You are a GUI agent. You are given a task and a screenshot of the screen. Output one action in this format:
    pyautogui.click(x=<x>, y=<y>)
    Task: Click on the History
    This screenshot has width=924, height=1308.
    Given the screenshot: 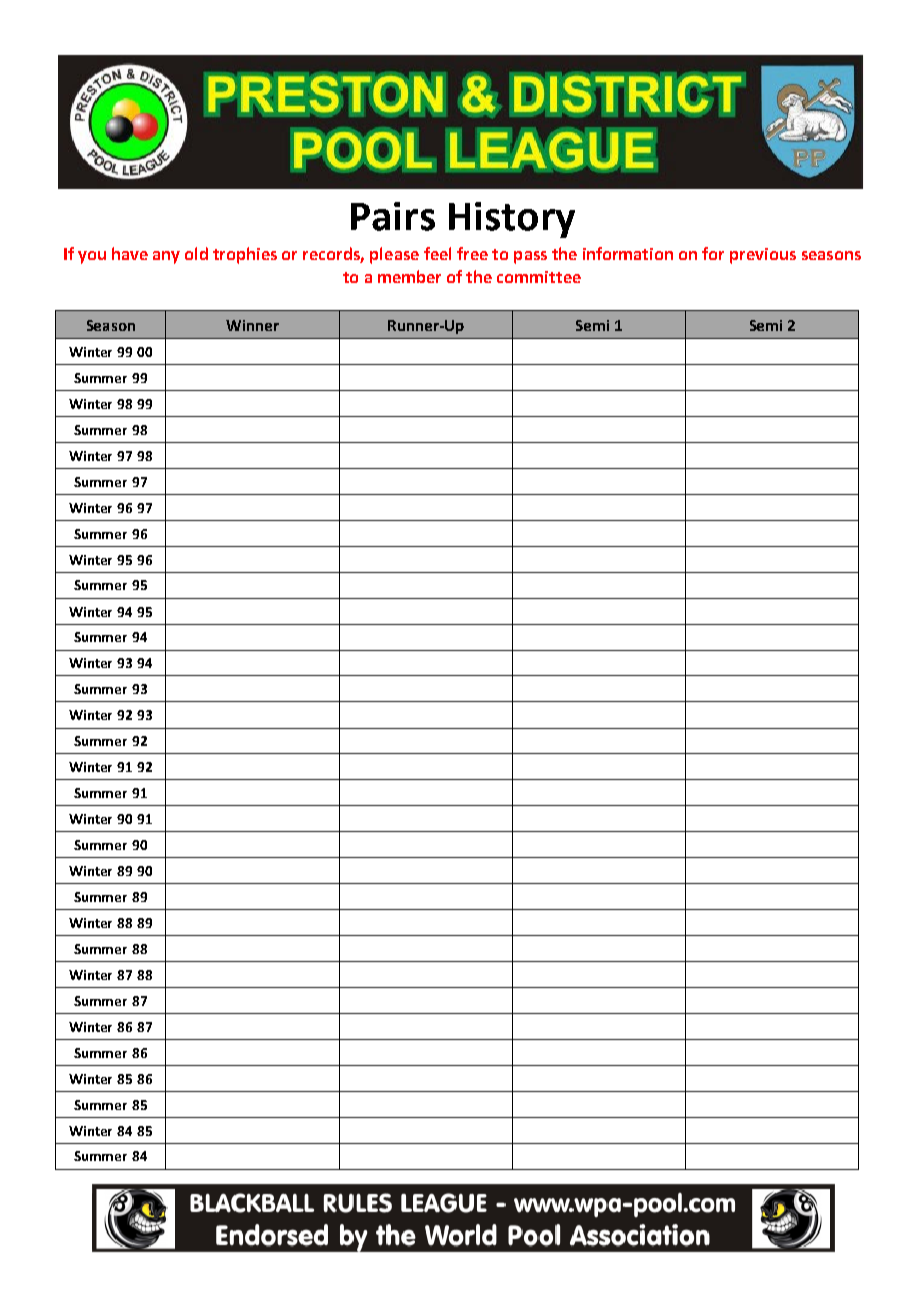 What is the action you would take?
    pyautogui.click(x=512, y=220)
